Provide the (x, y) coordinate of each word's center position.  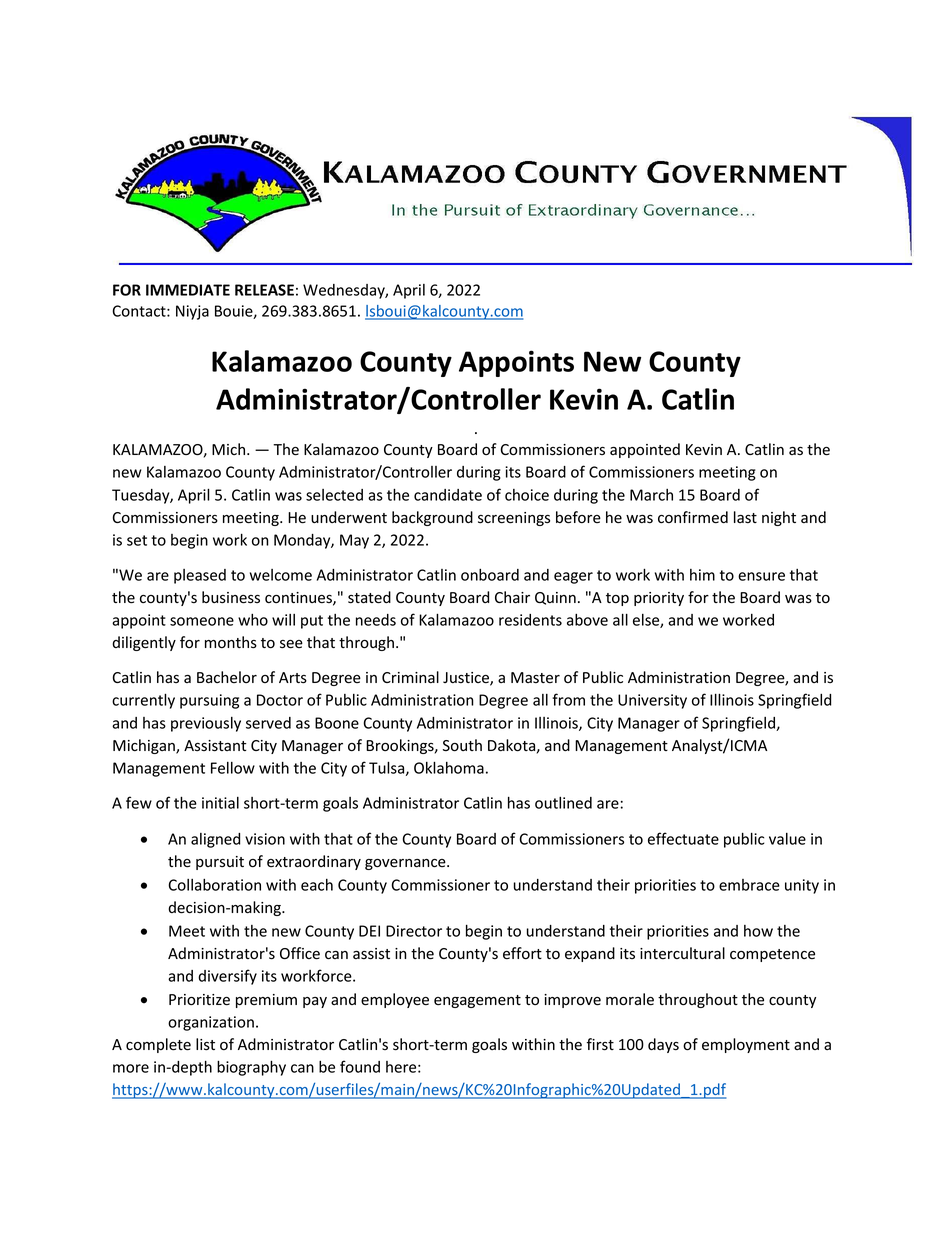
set (137, 540)
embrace (749, 885)
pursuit (220, 863)
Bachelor (227, 677)
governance (406, 864)
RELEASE (264, 290)
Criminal (410, 677)
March (651, 495)
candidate (448, 495)
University (652, 701)
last (745, 517)
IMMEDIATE (188, 290)
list (205, 1044)
